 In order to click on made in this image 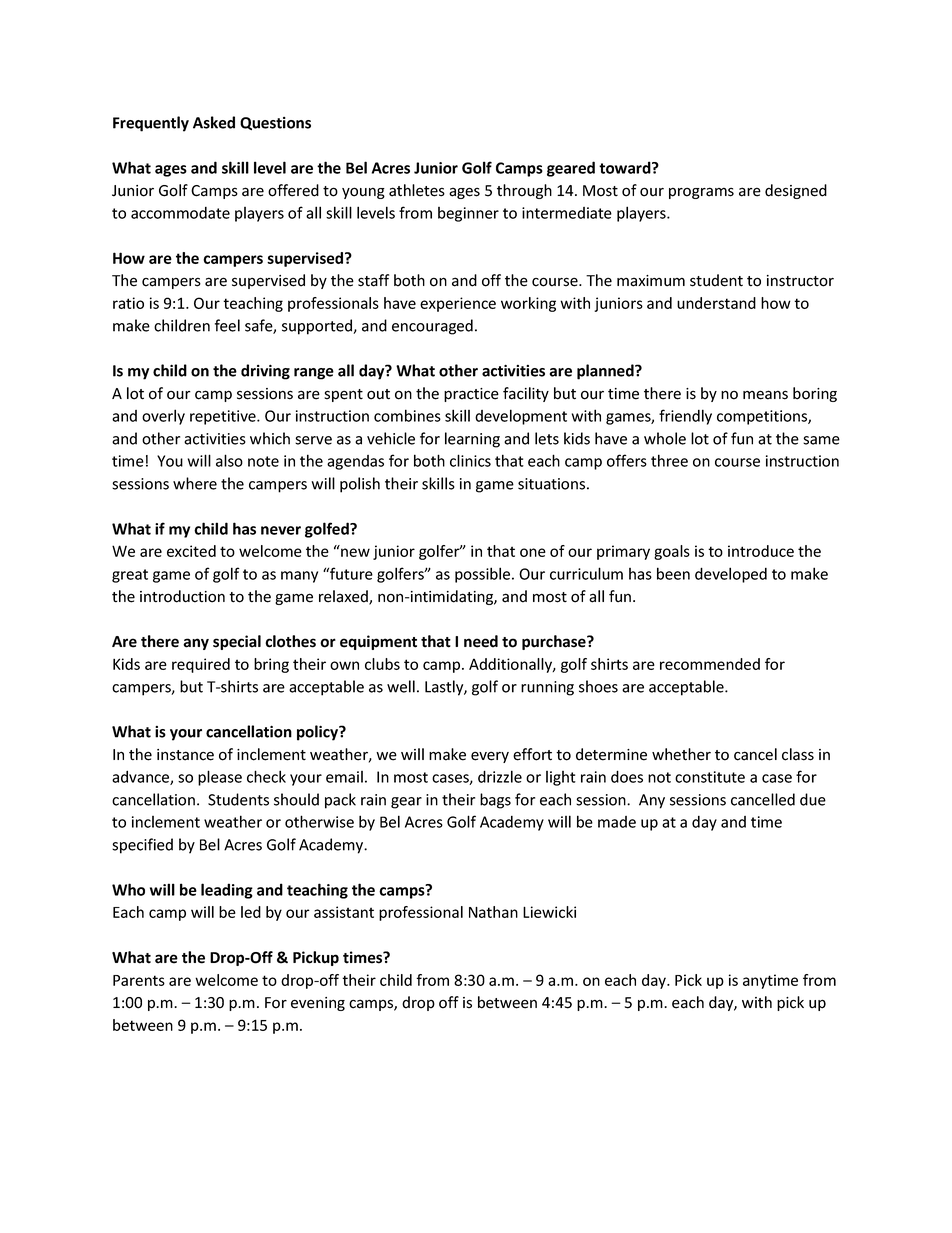, I will do `click(617, 822)`.
